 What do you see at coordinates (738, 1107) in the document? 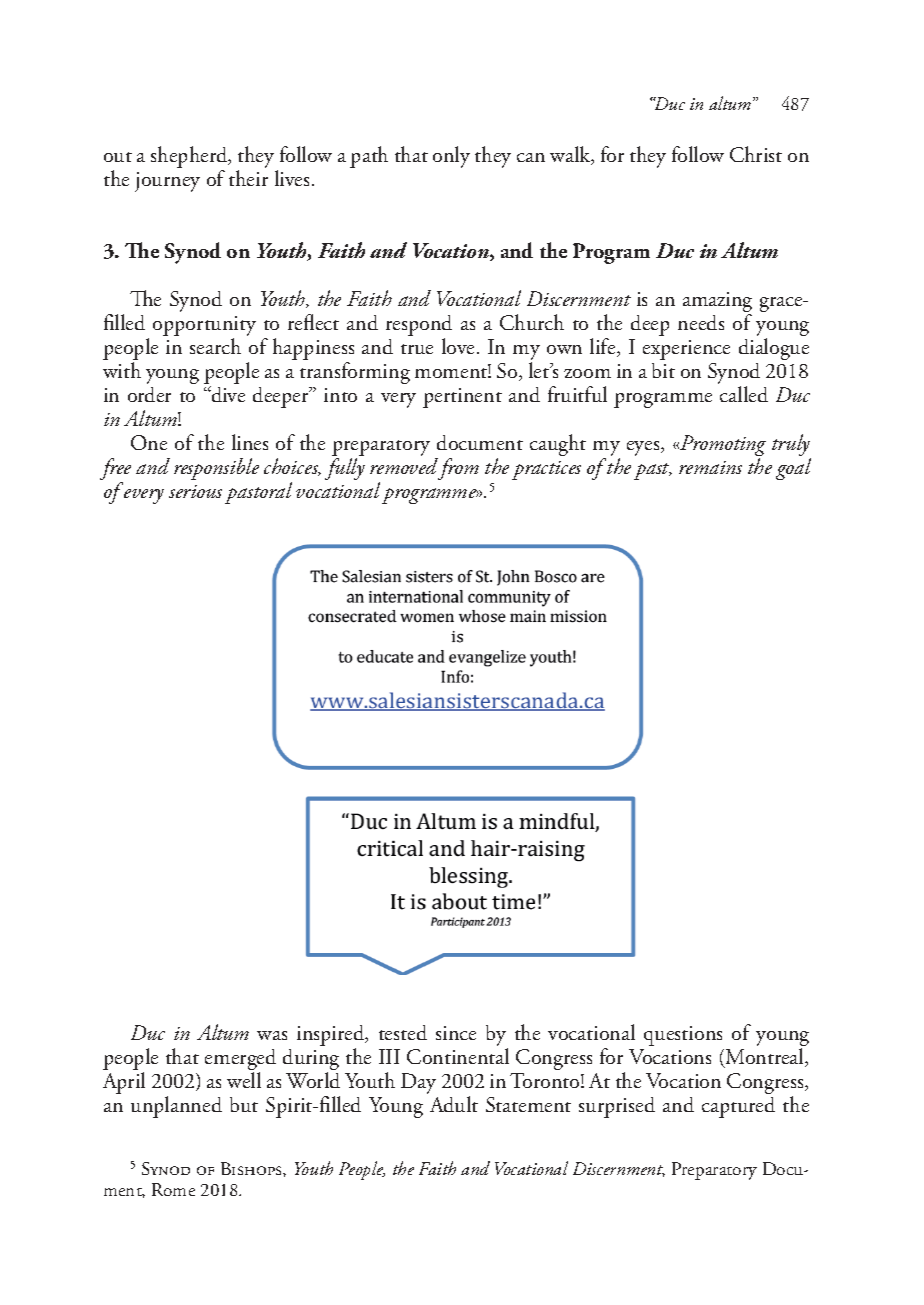
I see `captured` at bounding box center [738, 1107].
